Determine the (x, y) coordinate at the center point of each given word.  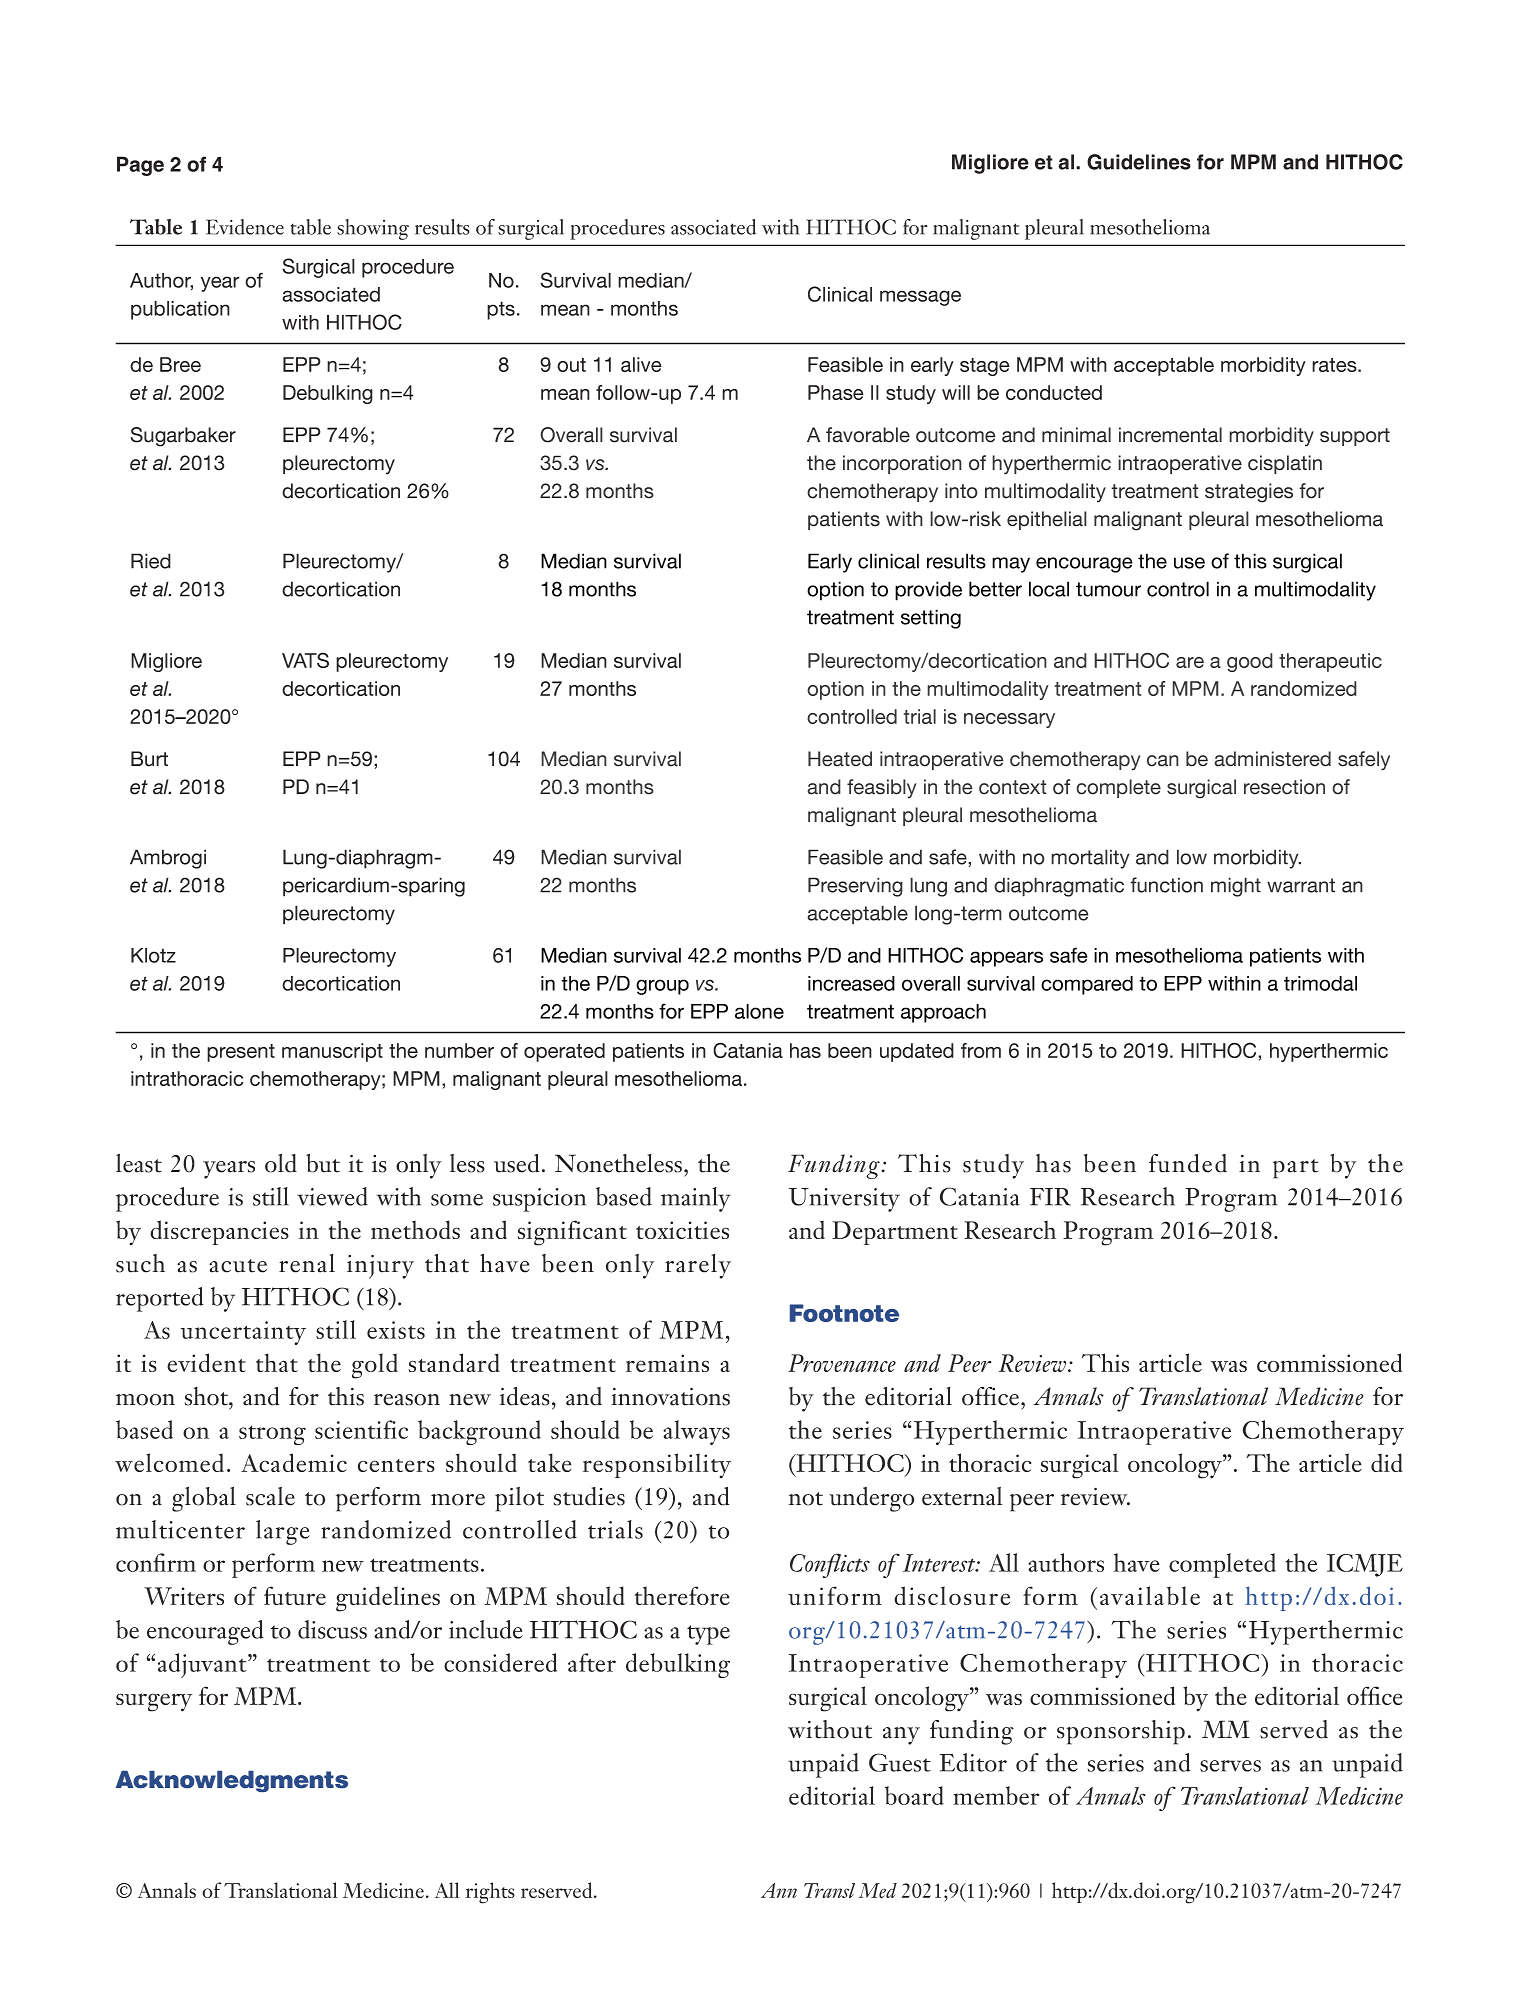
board (914, 1795)
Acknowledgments (232, 1781)
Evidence (245, 227)
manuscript (332, 1052)
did (1387, 1462)
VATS (305, 660)
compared (1087, 985)
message (920, 298)
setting (931, 619)
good (1250, 662)
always (696, 1432)
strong (272, 1435)
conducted (1054, 392)
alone (759, 1011)
